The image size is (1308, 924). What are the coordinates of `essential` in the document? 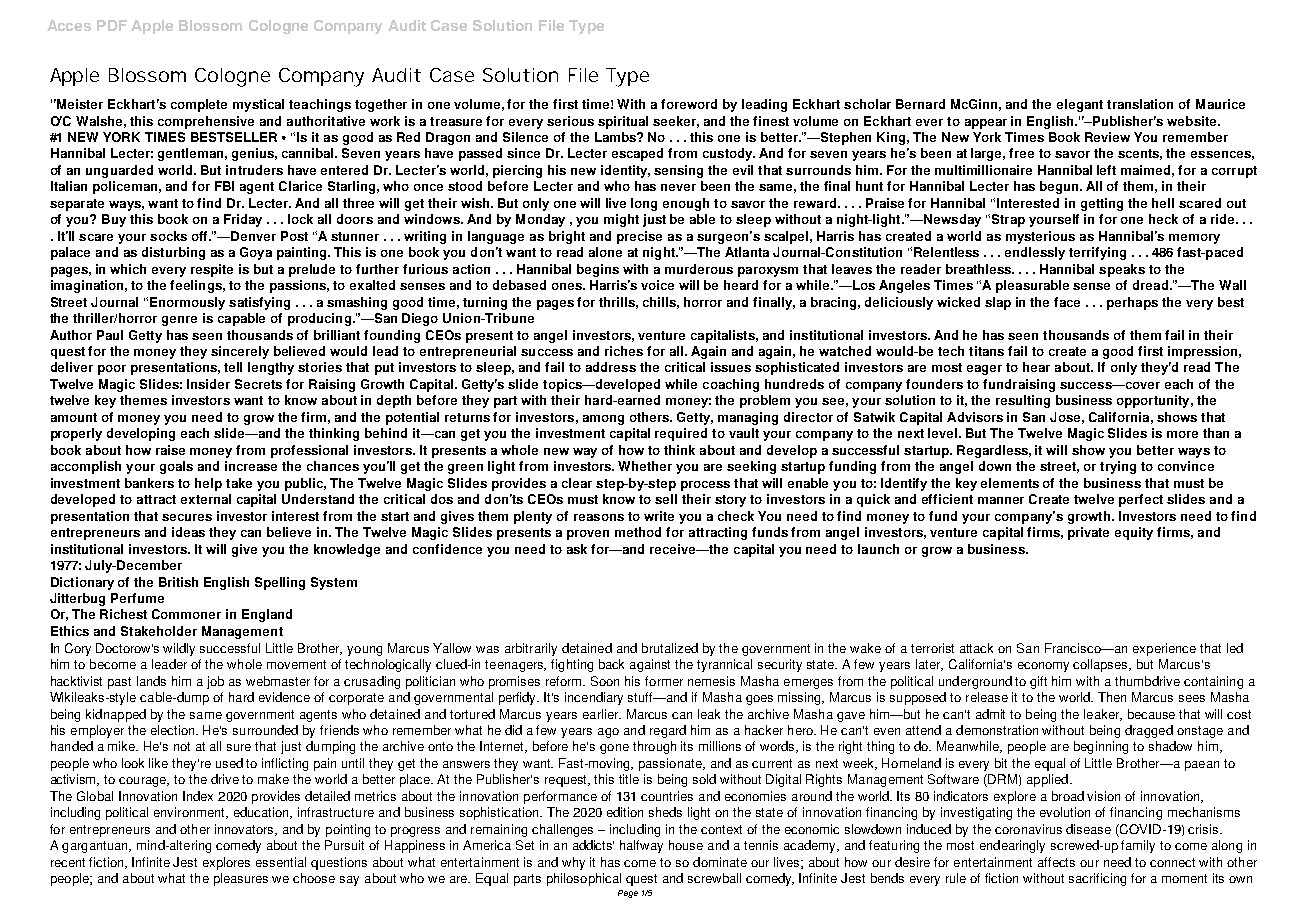 It's located at (281, 862).
